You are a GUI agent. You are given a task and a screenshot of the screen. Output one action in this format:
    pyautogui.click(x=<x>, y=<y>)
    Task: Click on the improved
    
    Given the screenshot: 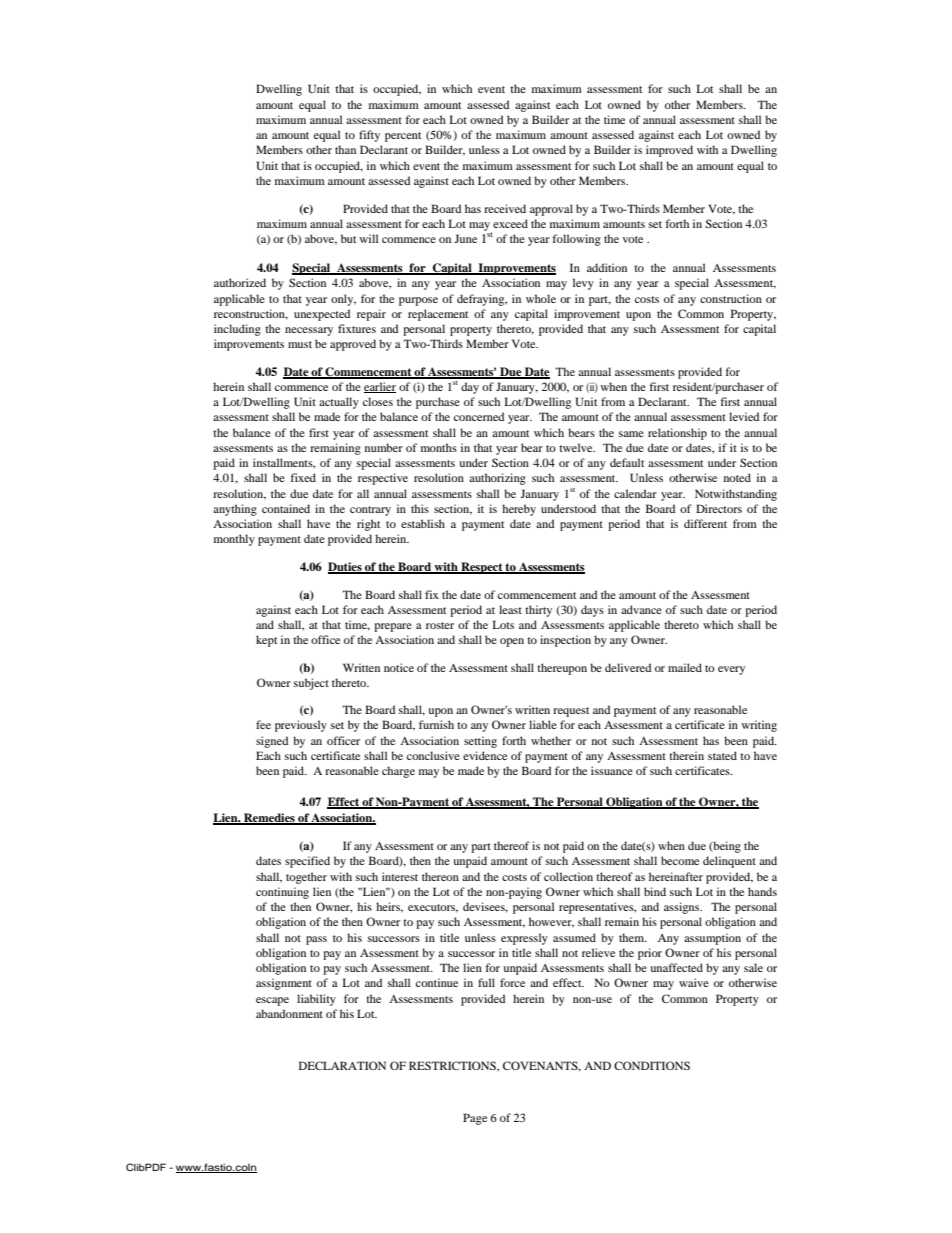 What is the action you would take?
    pyautogui.click(x=669, y=151)
